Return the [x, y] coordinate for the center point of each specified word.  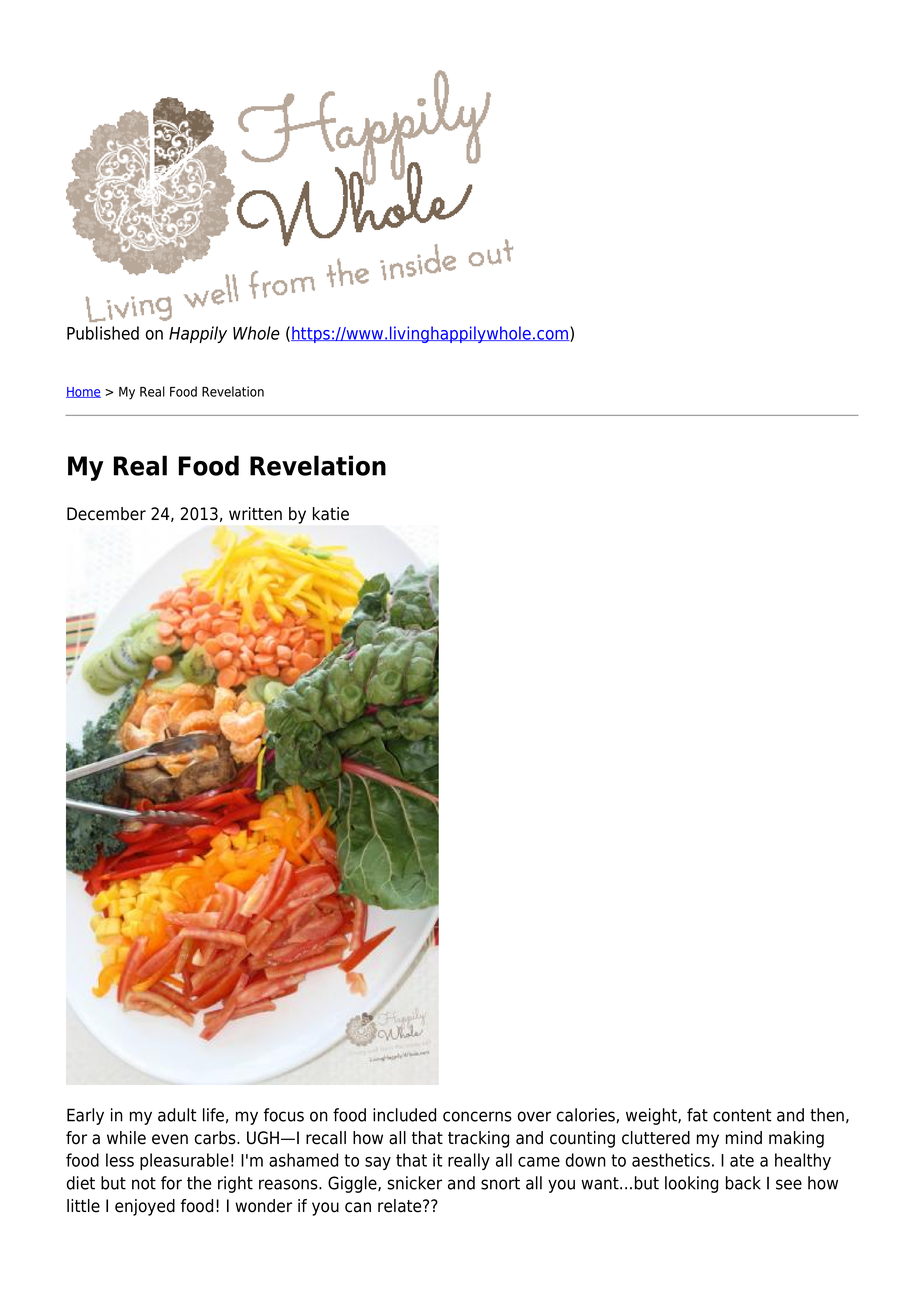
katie [331, 514]
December [106, 514]
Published [103, 333]
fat [697, 1115]
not [144, 1183]
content [742, 1115]
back [743, 1183]
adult [177, 1115]
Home [83, 392]
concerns [477, 1116]
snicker [415, 1183]
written [255, 514]
